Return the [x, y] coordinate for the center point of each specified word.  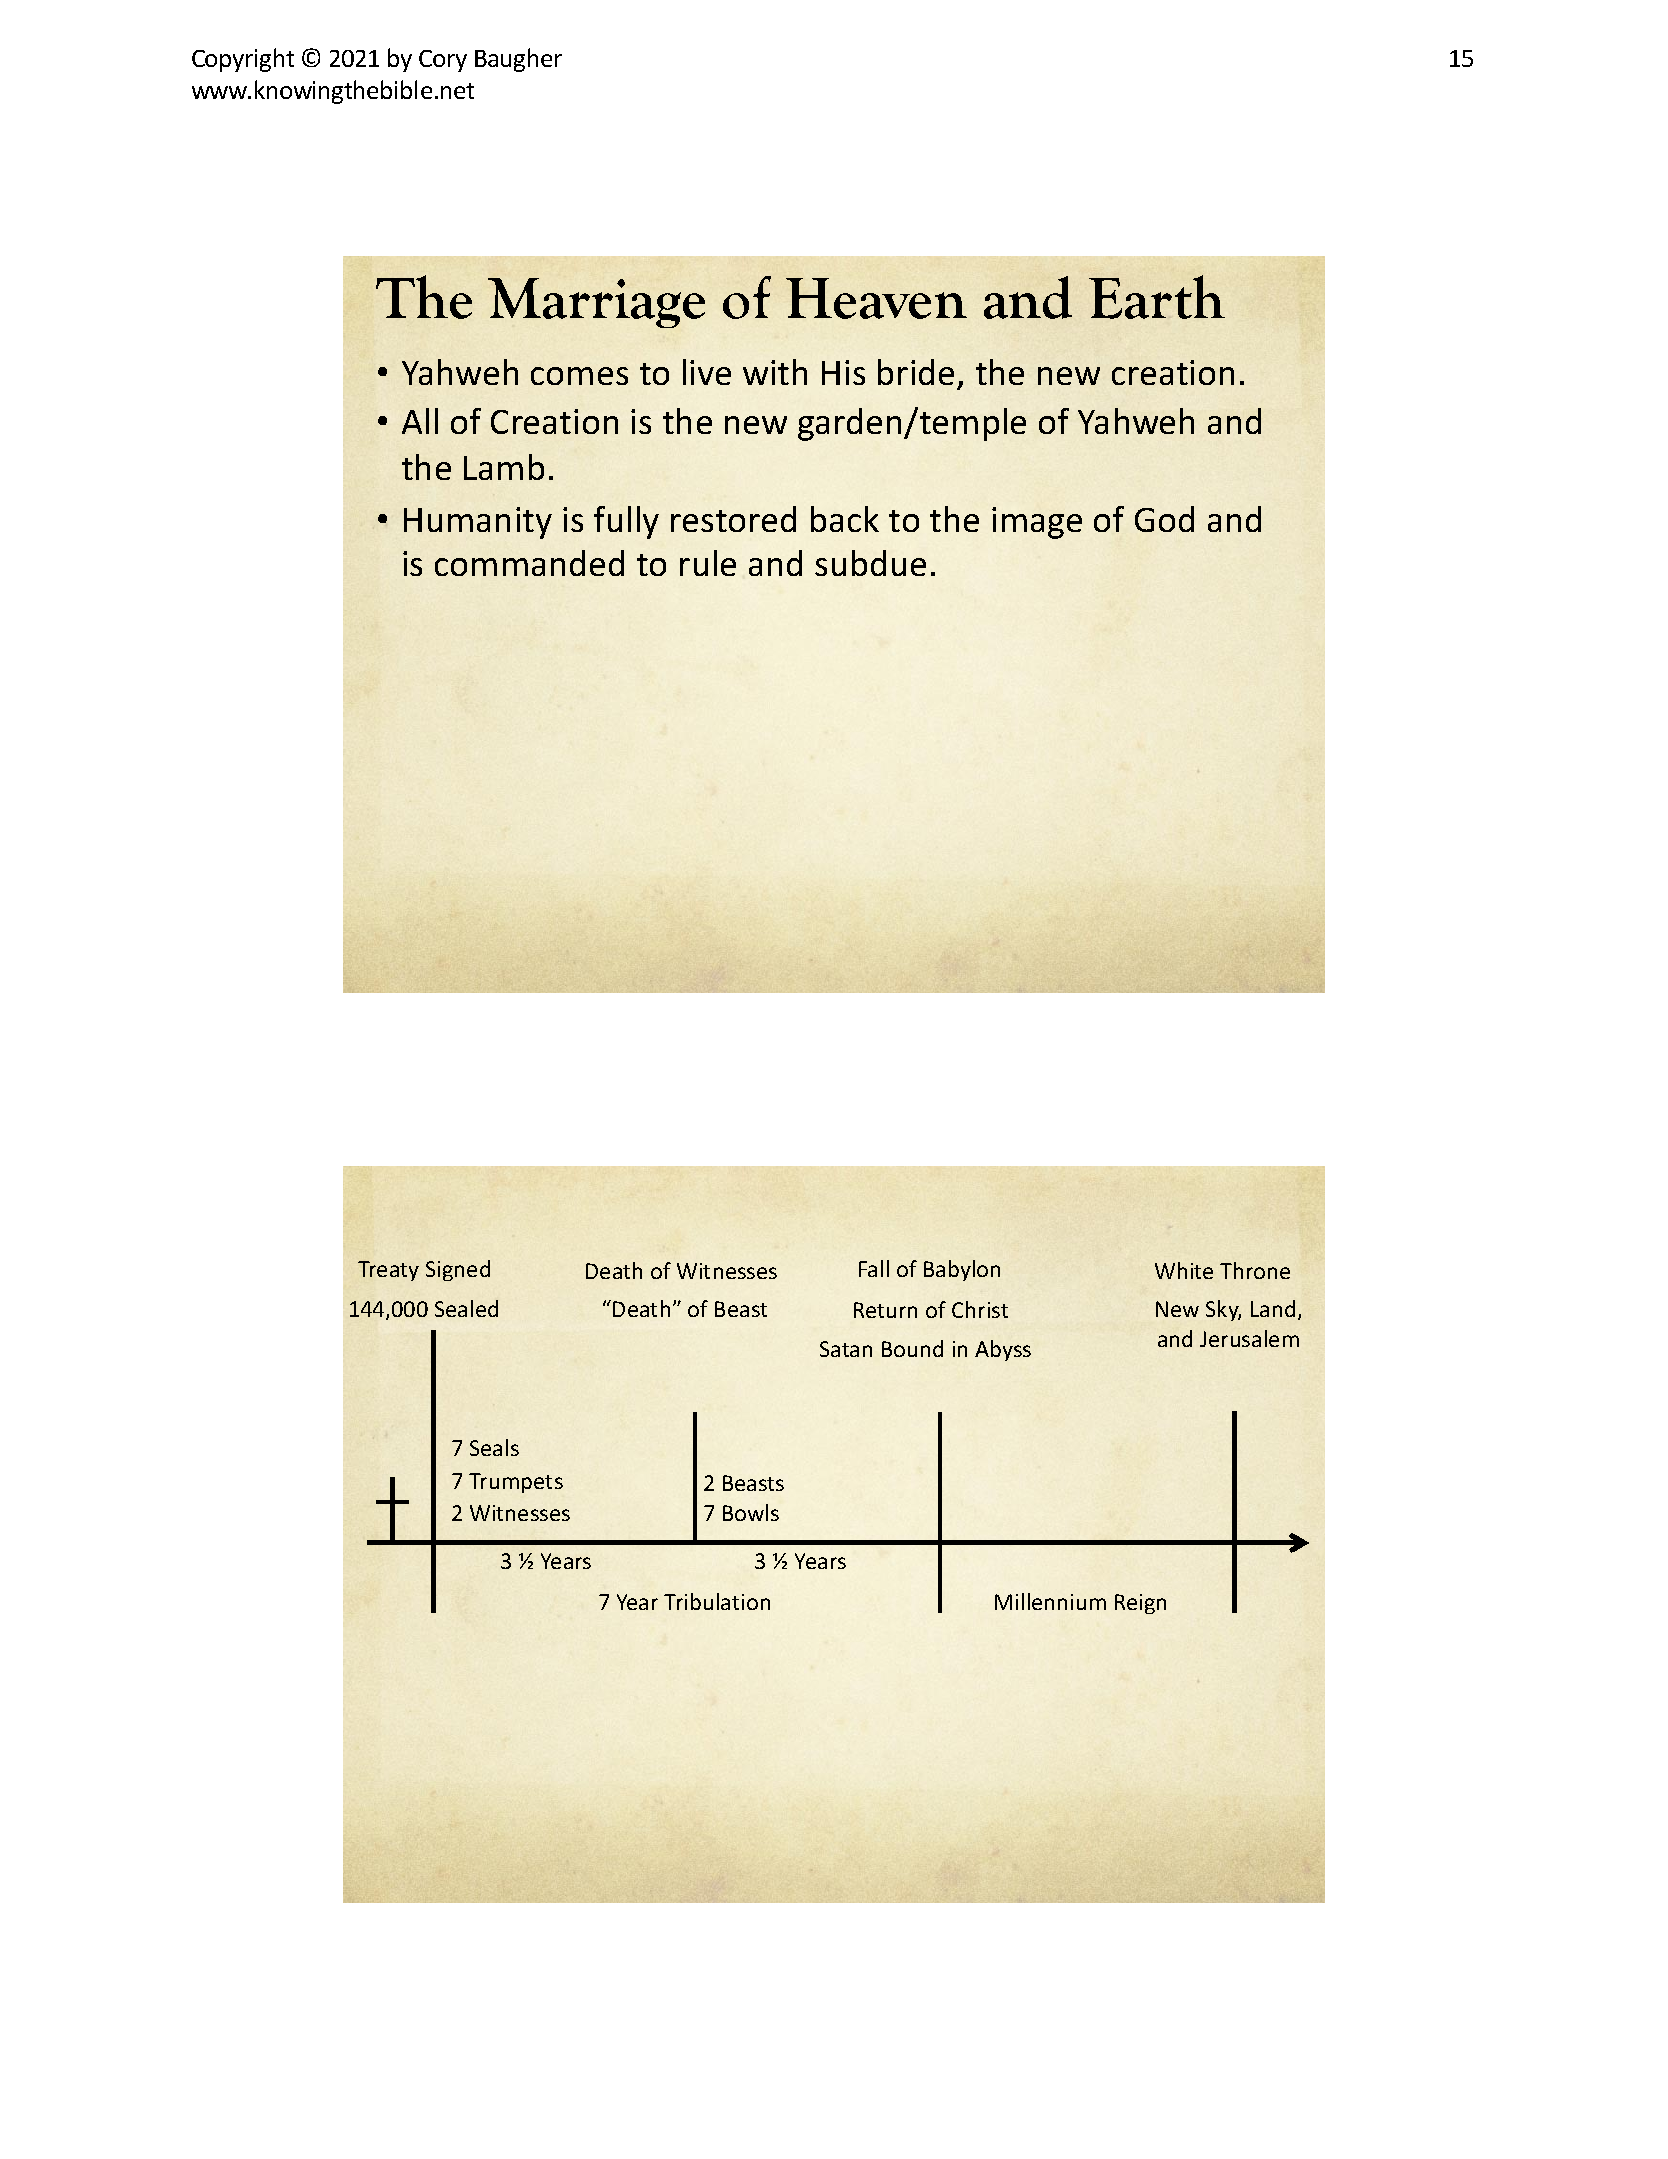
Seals [494, 1447]
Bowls [751, 1512]
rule [708, 563]
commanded [529, 563]
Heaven [876, 298]
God [1164, 519]
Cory [443, 61]
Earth [1157, 297]
